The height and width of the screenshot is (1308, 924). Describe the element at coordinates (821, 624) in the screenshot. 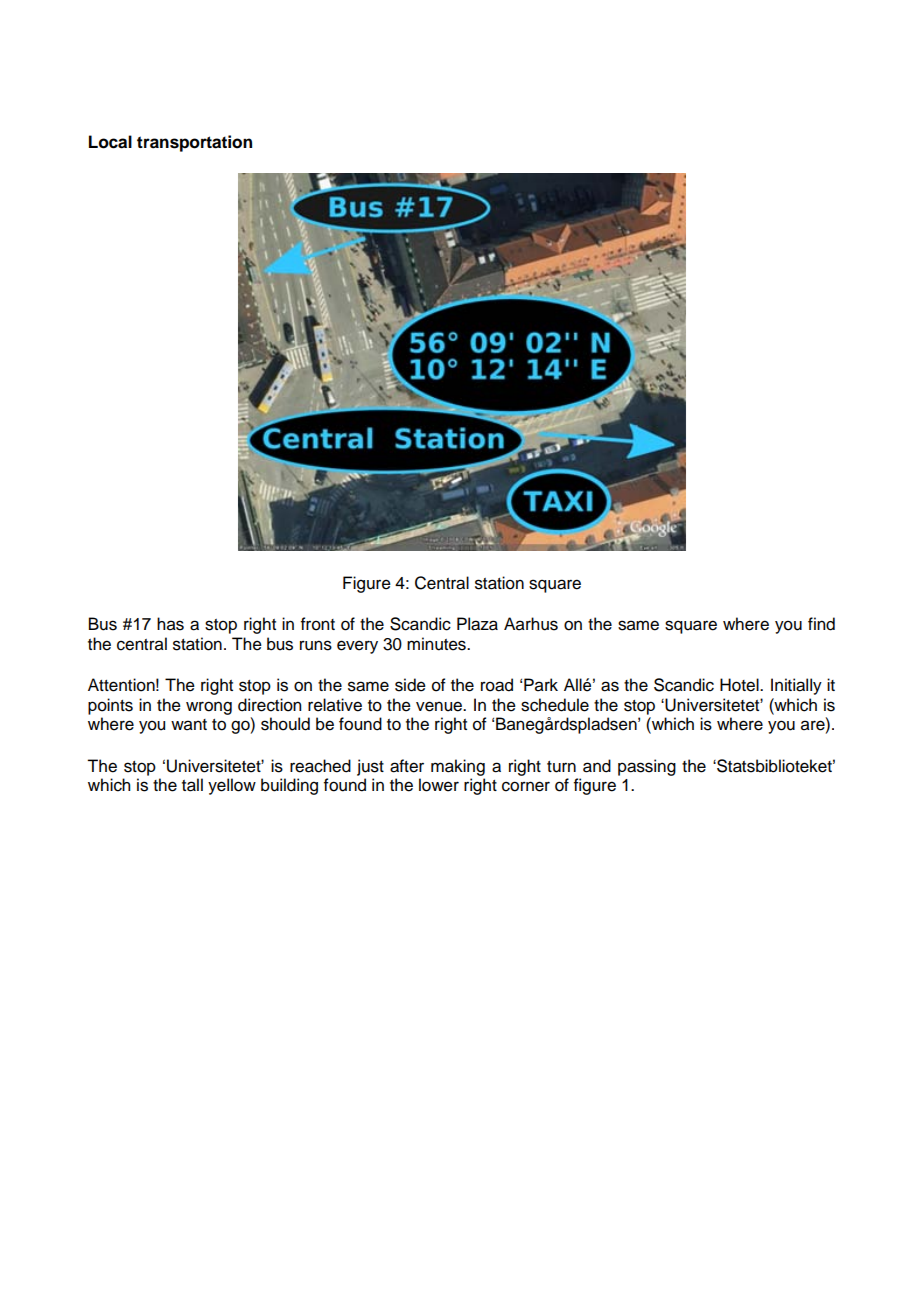

I see `find` at that location.
